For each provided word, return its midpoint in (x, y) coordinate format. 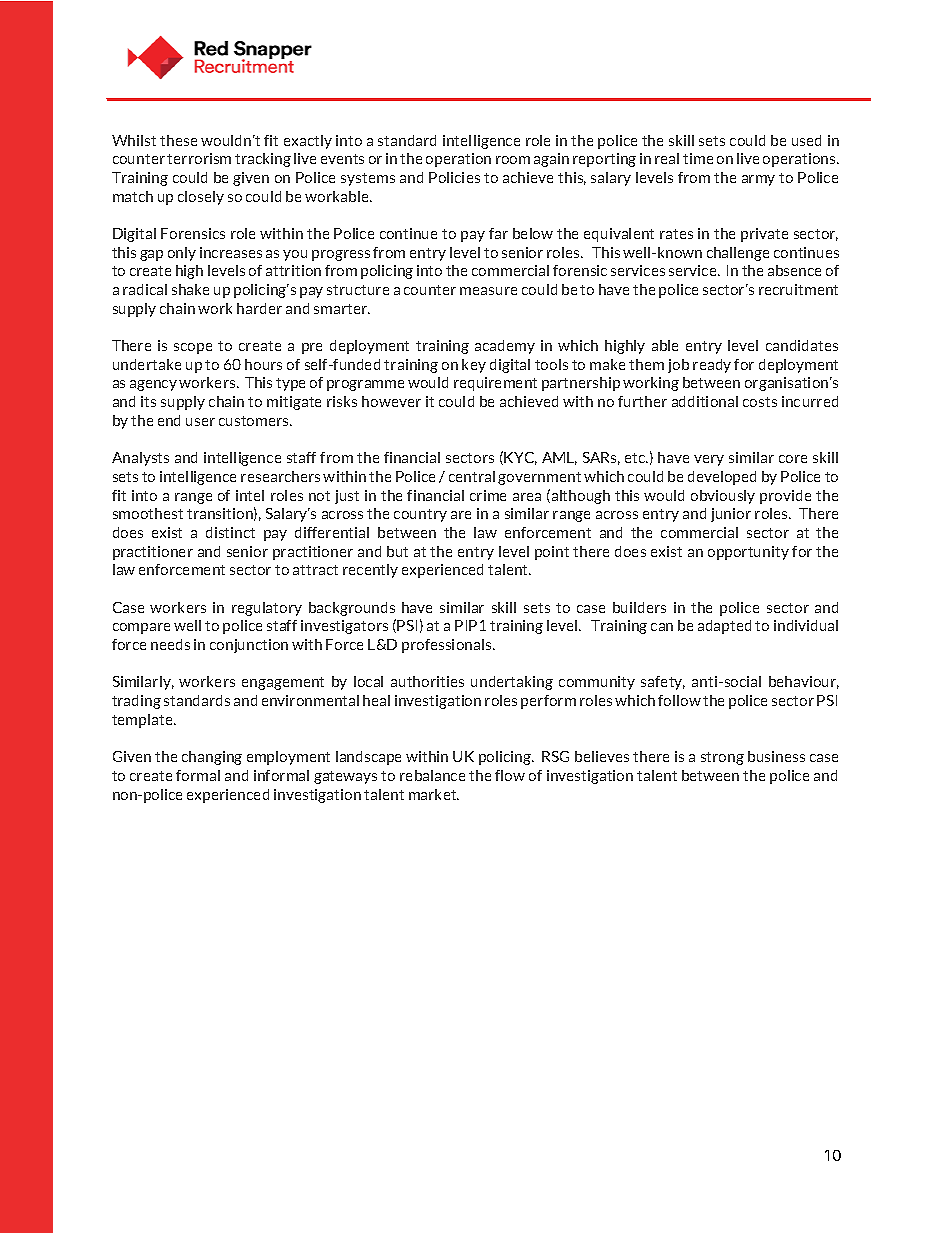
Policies (454, 177)
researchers (280, 476)
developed (722, 478)
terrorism (199, 158)
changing (212, 758)
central (472, 476)
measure (488, 291)
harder (259, 308)
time (698, 158)
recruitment (798, 289)
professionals (448, 646)
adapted (724, 627)
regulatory (267, 609)
